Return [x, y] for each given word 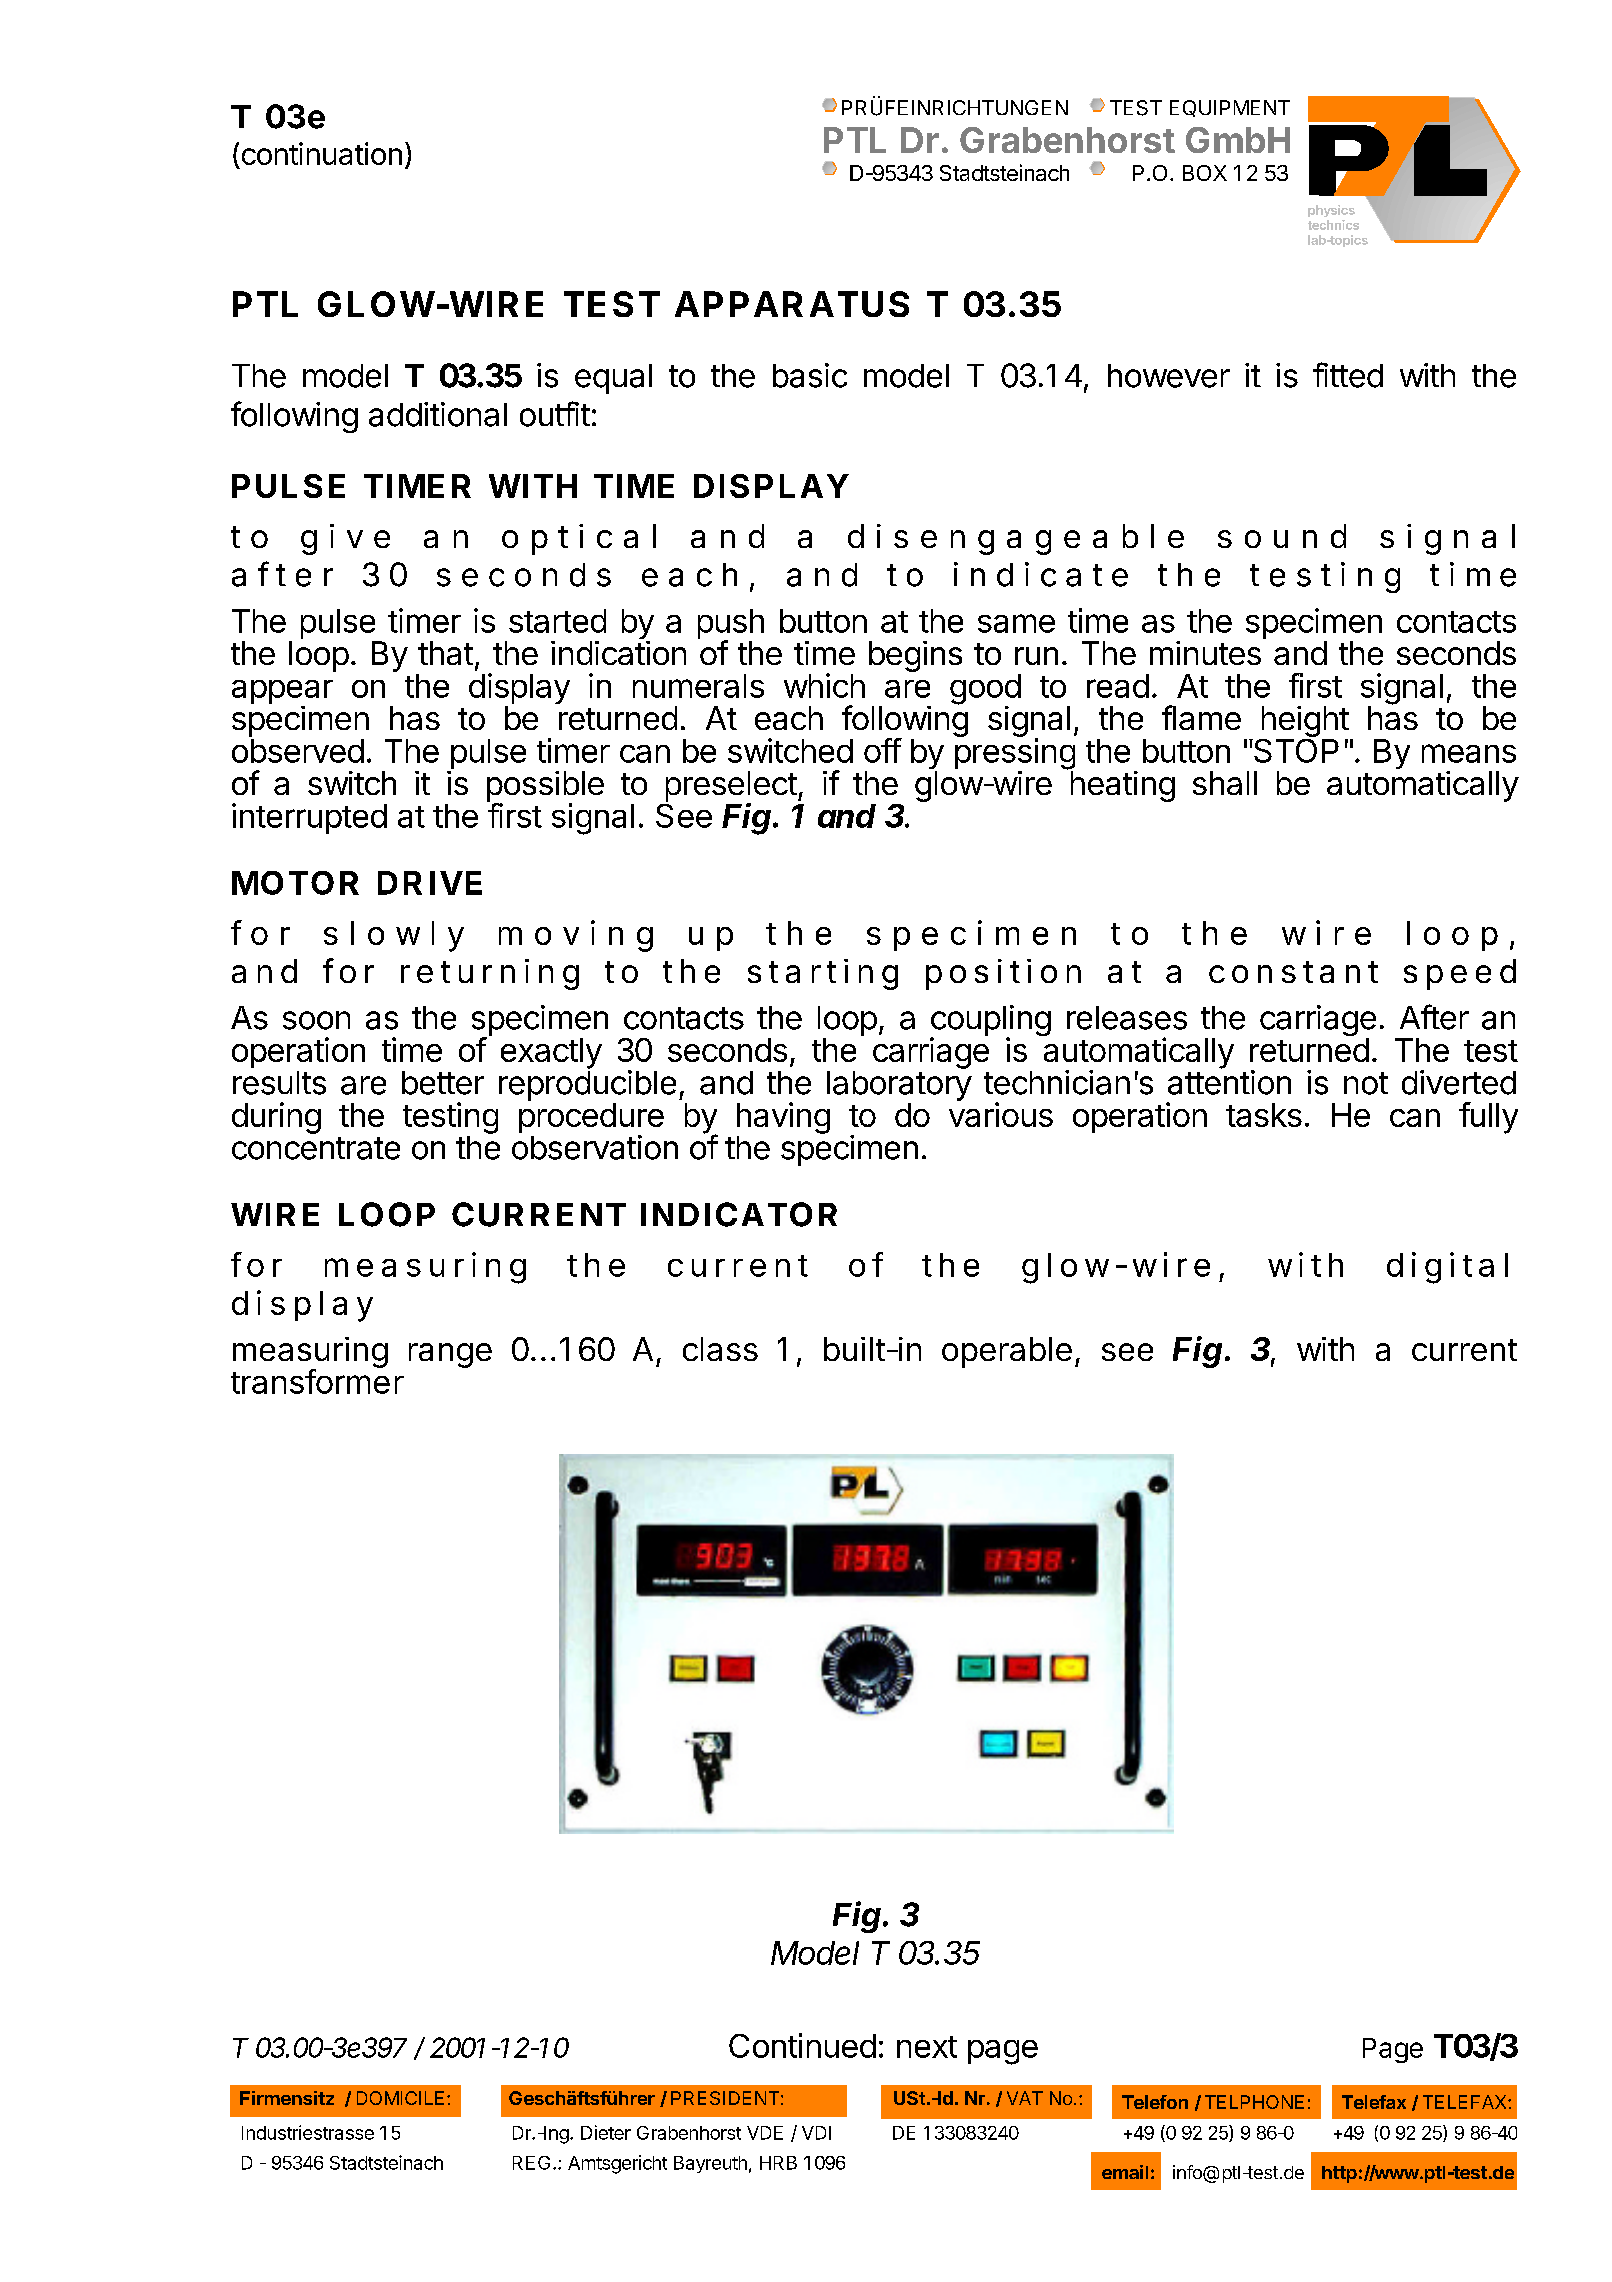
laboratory [899, 1086]
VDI [816, 2133]
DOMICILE [400, 2098]
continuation [322, 153]
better [443, 1083]
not [1366, 1083]
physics [1331, 211]
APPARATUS [792, 304]
